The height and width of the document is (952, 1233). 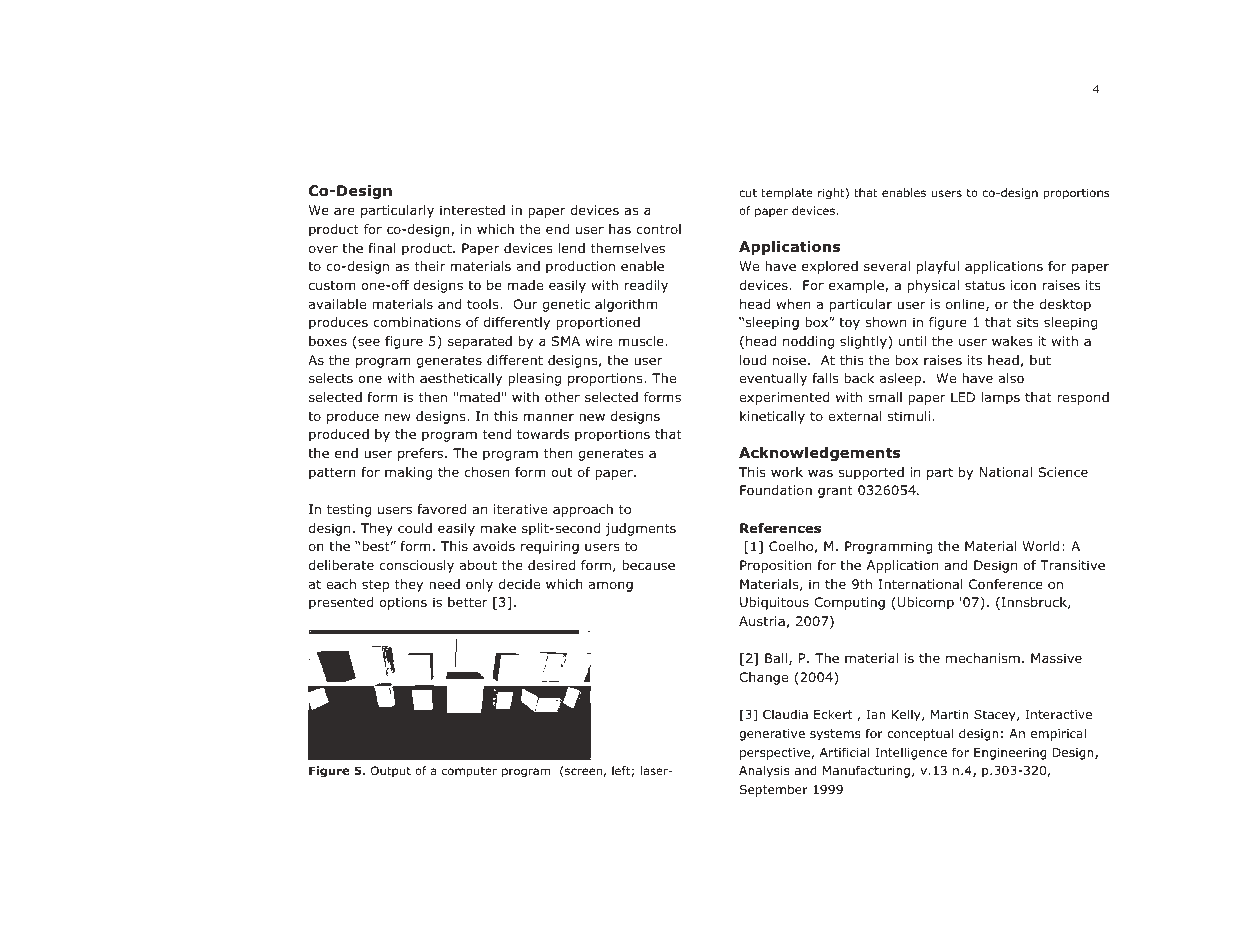 What do you see at coordinates (391, 772) in the document?
I see `Output` at bounding box center [391, 772].
